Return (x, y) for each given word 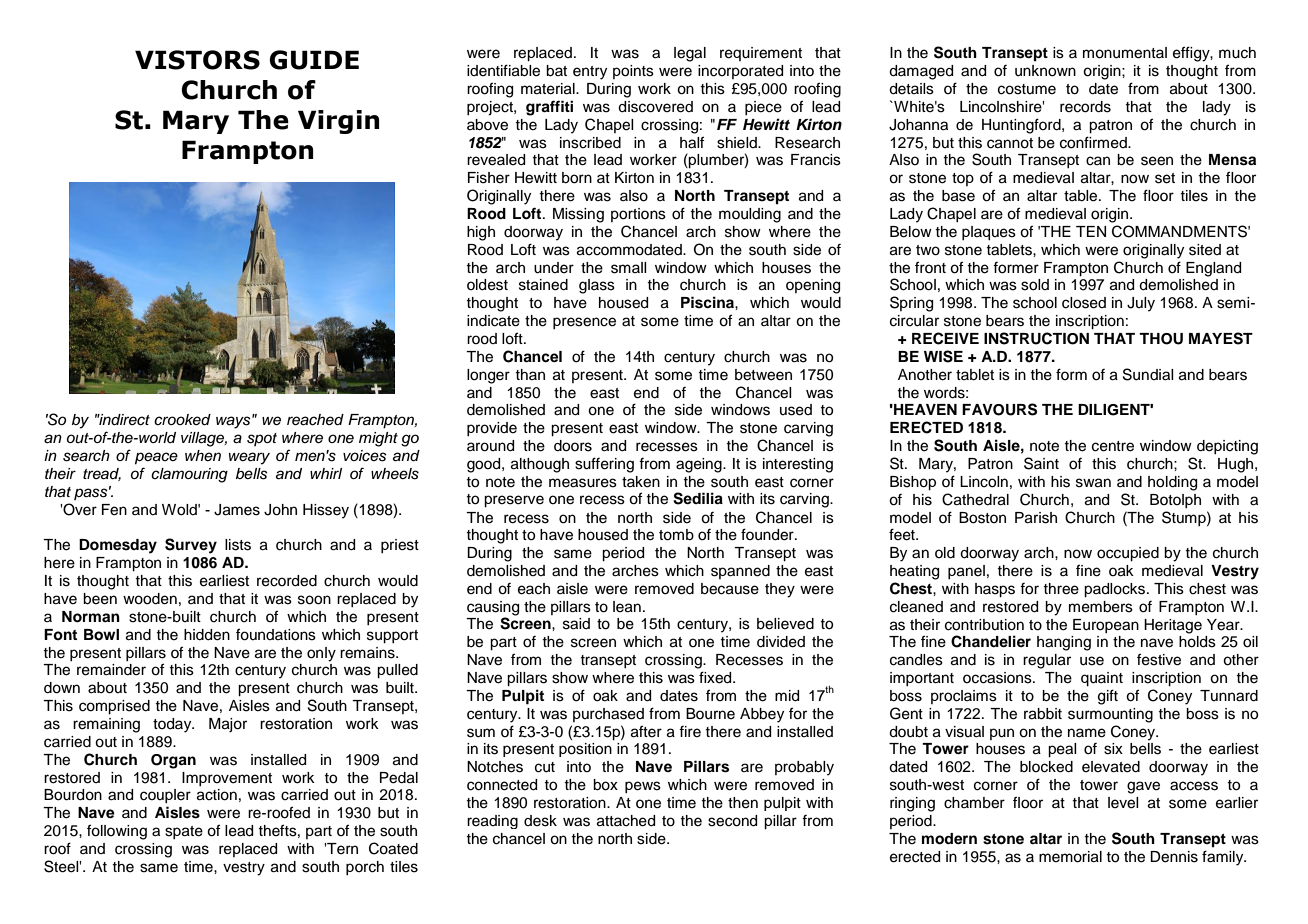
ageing (700, 465)
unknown (1045, 71)
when (203, 455)
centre (1113, 446)
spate (184, 832)
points (633, 72)
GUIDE (314, 60)
